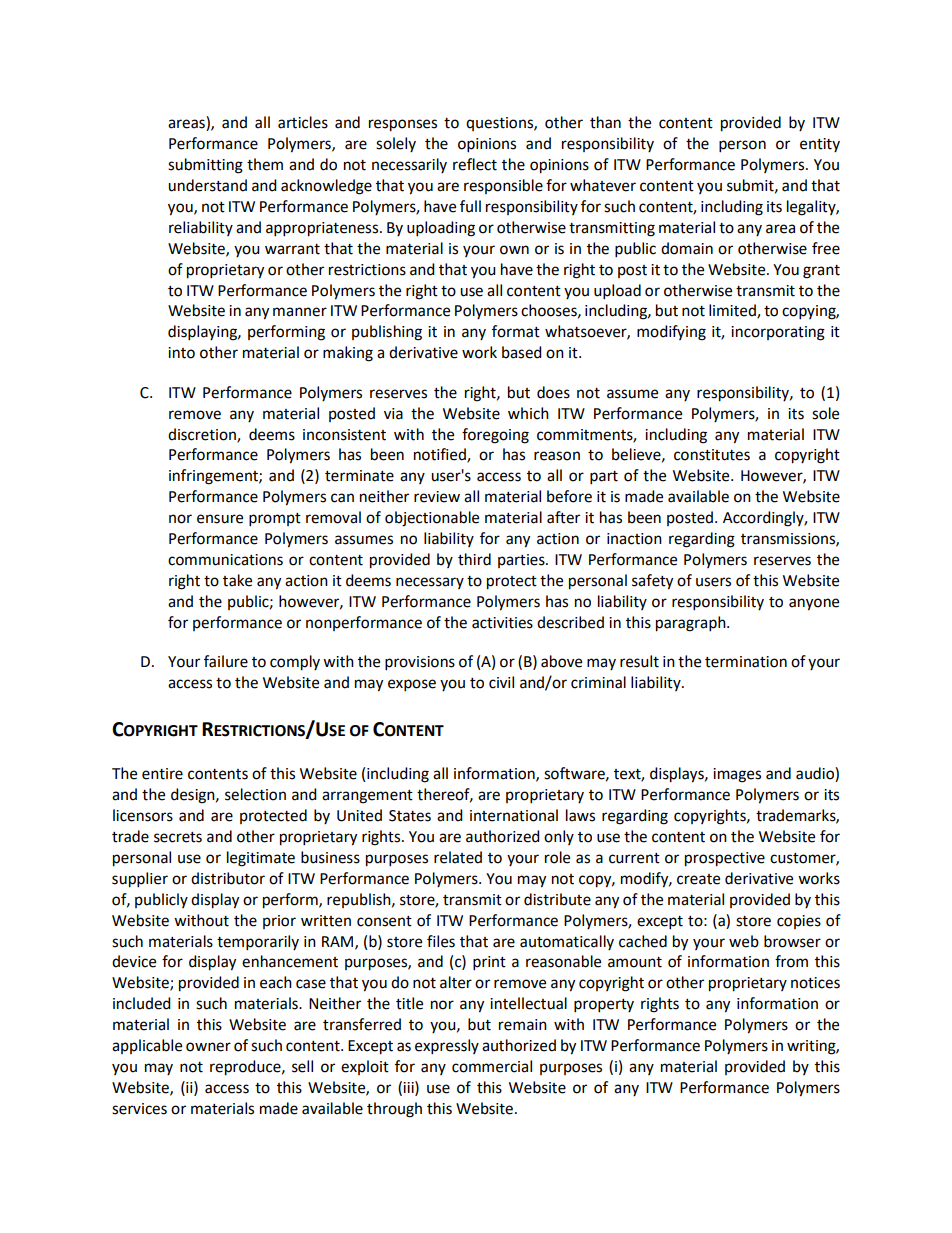 The image size is (952, 1233). What do you see at coordinates (522, 352) in the screenshot?
I see `based` at bounding box center [522, 352].
